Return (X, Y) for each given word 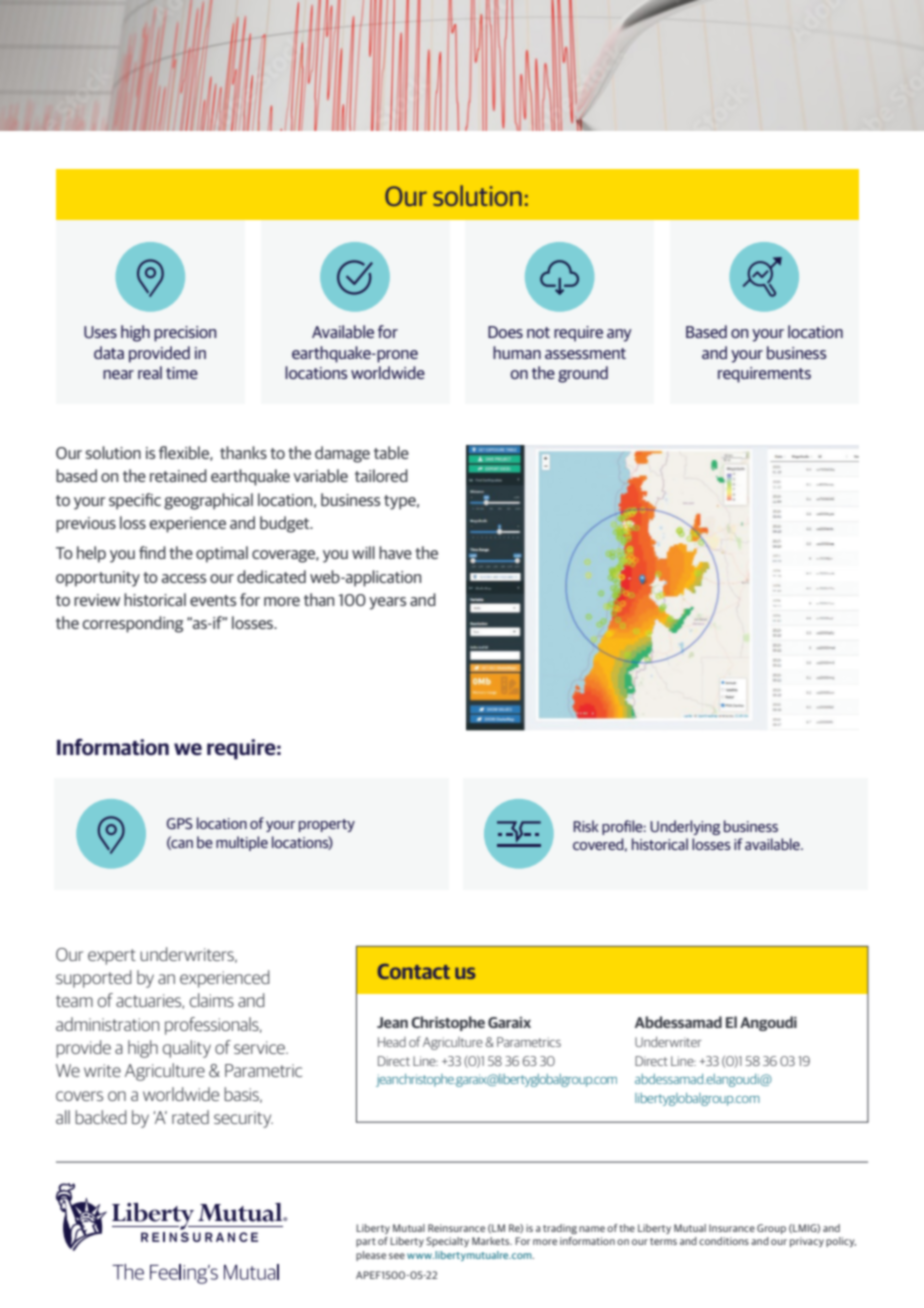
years (387, 603)
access (184, 578)
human (517, 352)
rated (190, 1117)
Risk (586, 826)
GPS (179, 823)
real (150, 372)
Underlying (685, 827)
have (395, 552)
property (327, 825)
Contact (413, 971)
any (619, 335)
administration (107, 1024)
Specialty (447, 1242)
